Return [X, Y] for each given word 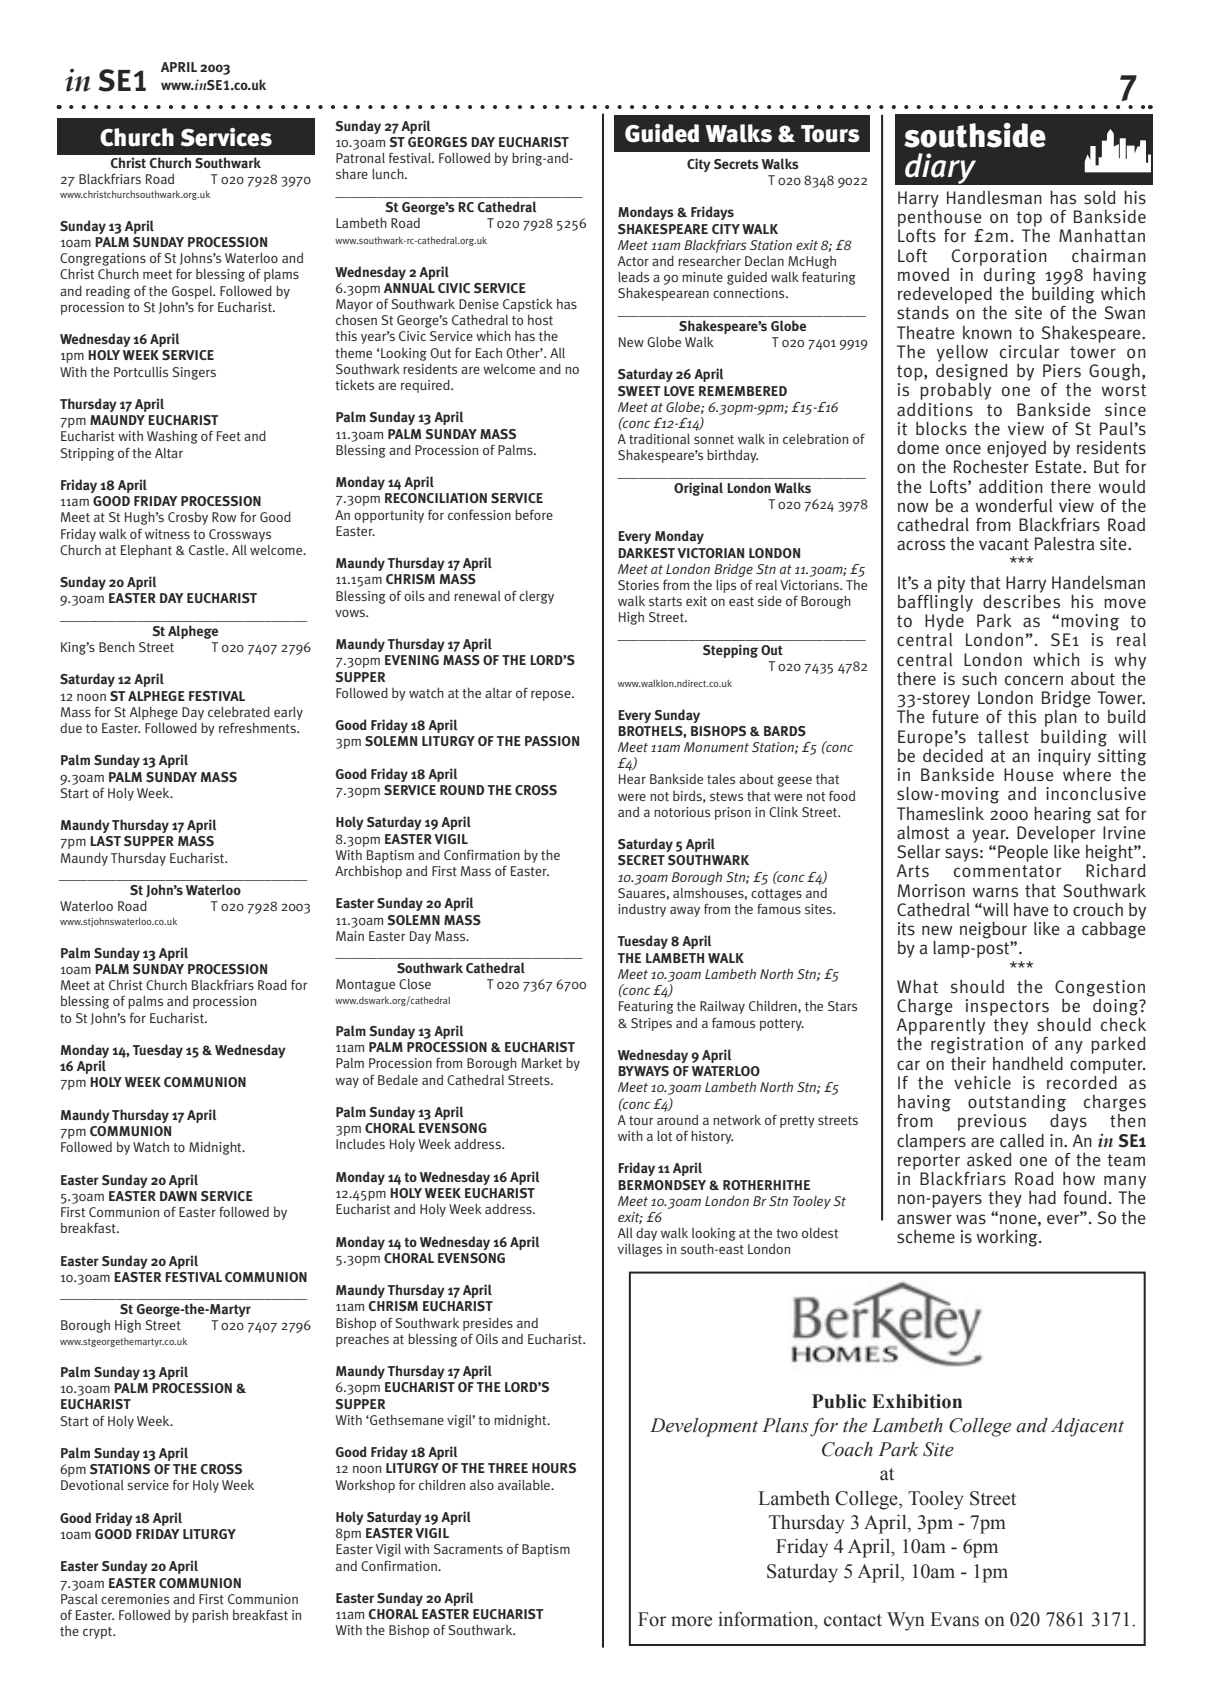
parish [210, 1616]
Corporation [999, 257]
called [1022, 1140]
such [979, 679]
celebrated [239, 711]
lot [664, 1136]
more [691, 1621]
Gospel [193, 292]
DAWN [178, 1196]
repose [552, 695]
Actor [633, 261]
